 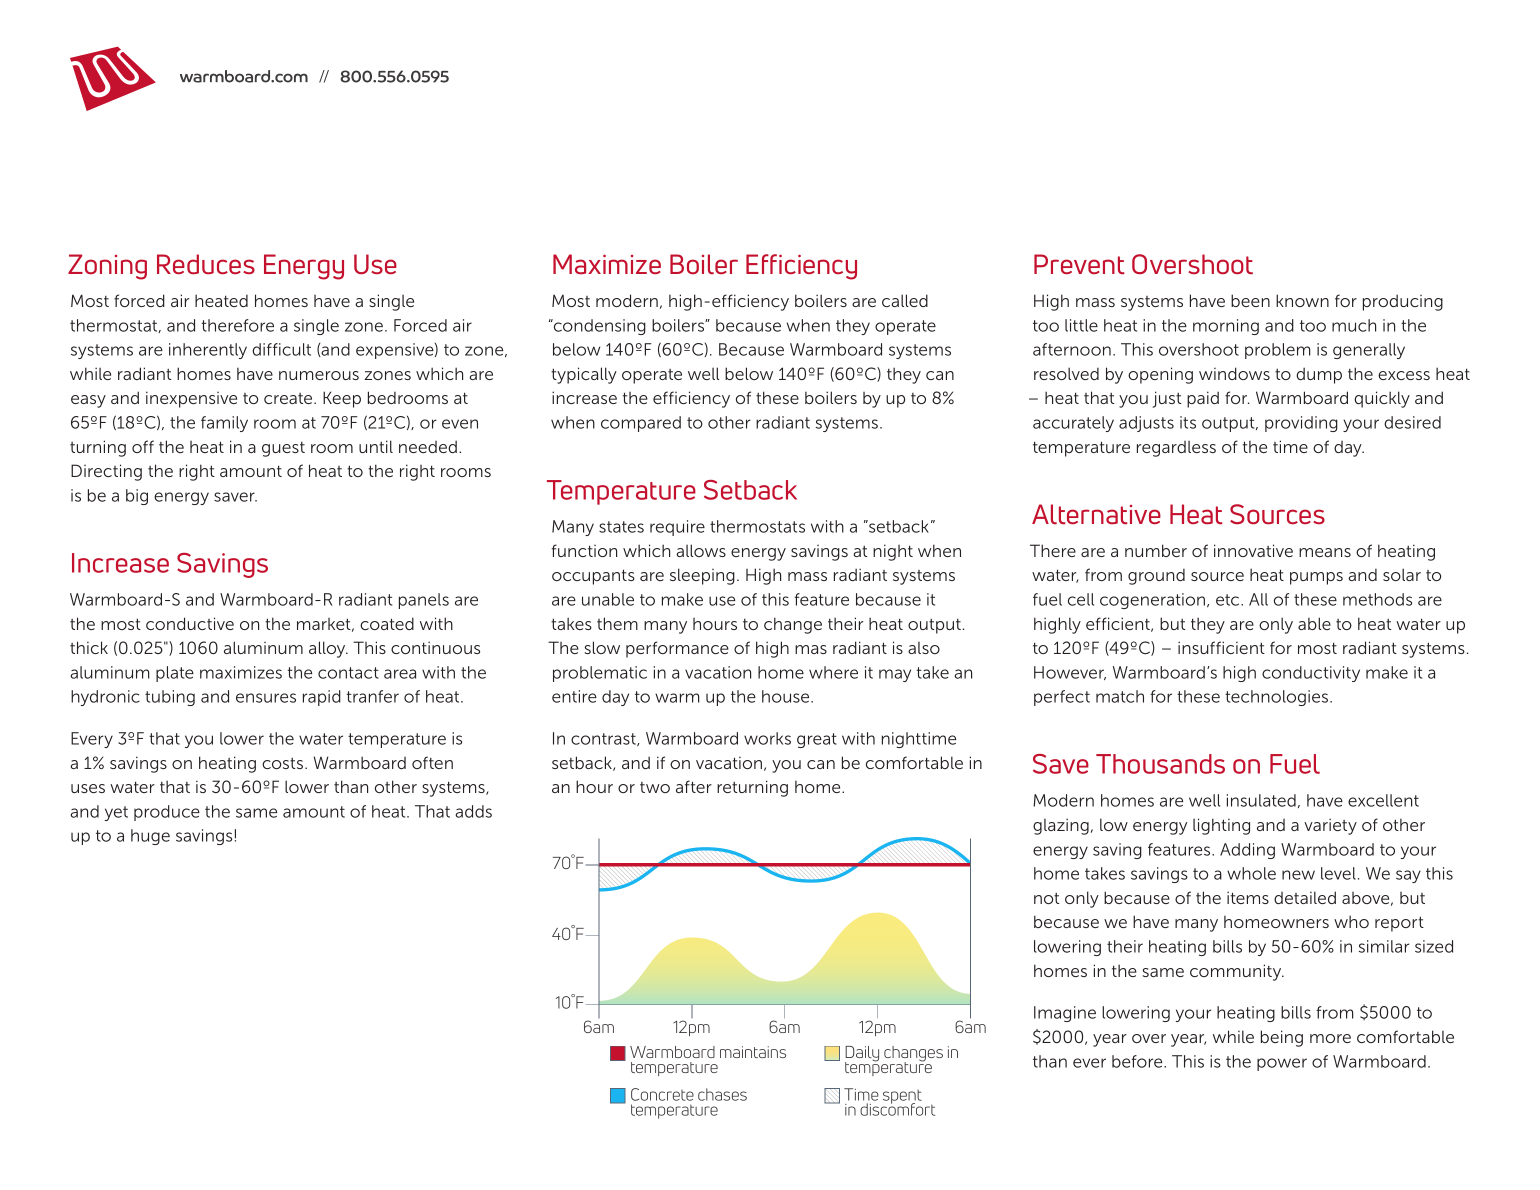 What do you see at coordinates (206, 264) in the document?
I see `Reduces` at bounding box center [206, 264].
